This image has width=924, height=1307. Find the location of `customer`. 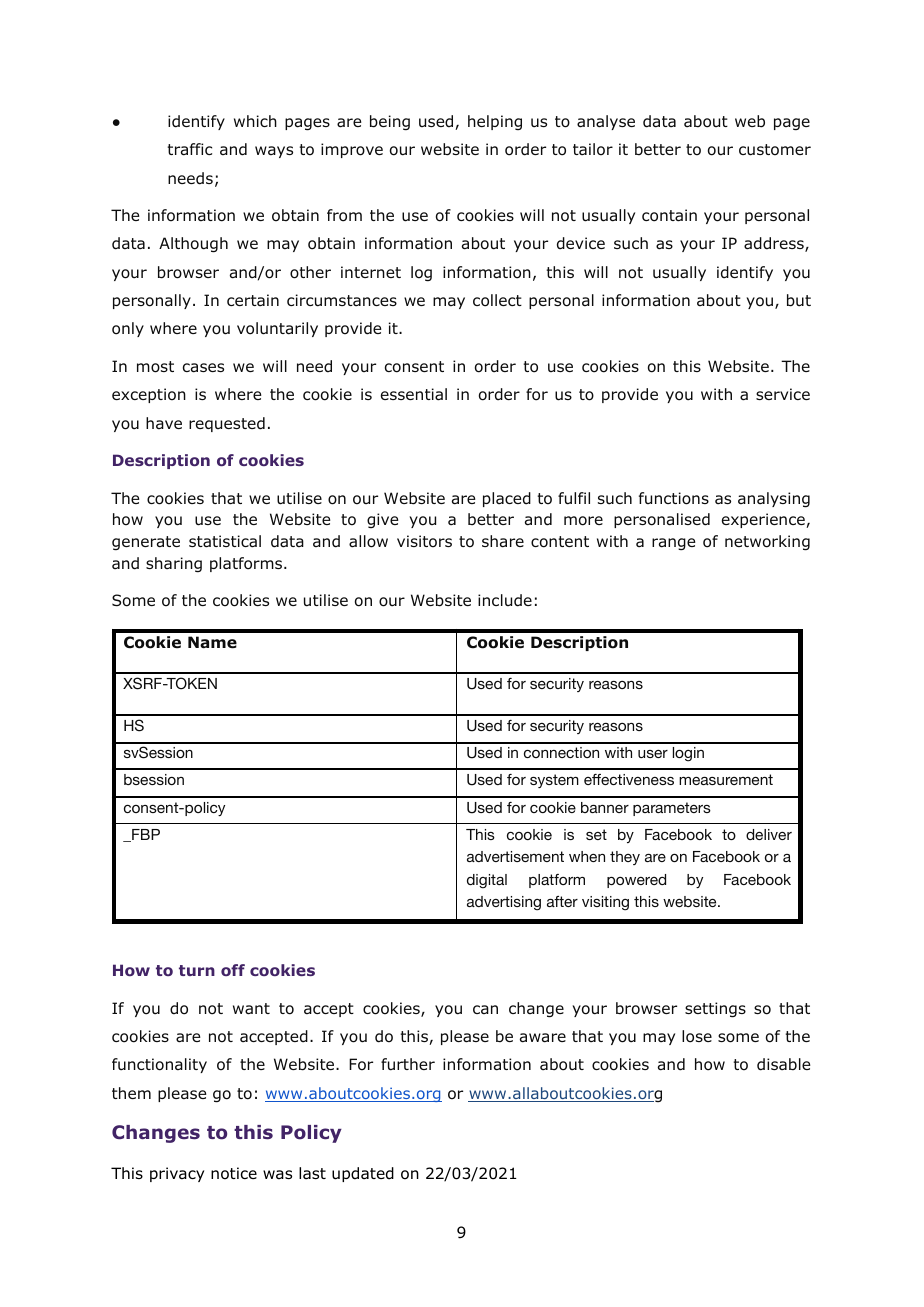

customer is located at coordinates (775, 150).
